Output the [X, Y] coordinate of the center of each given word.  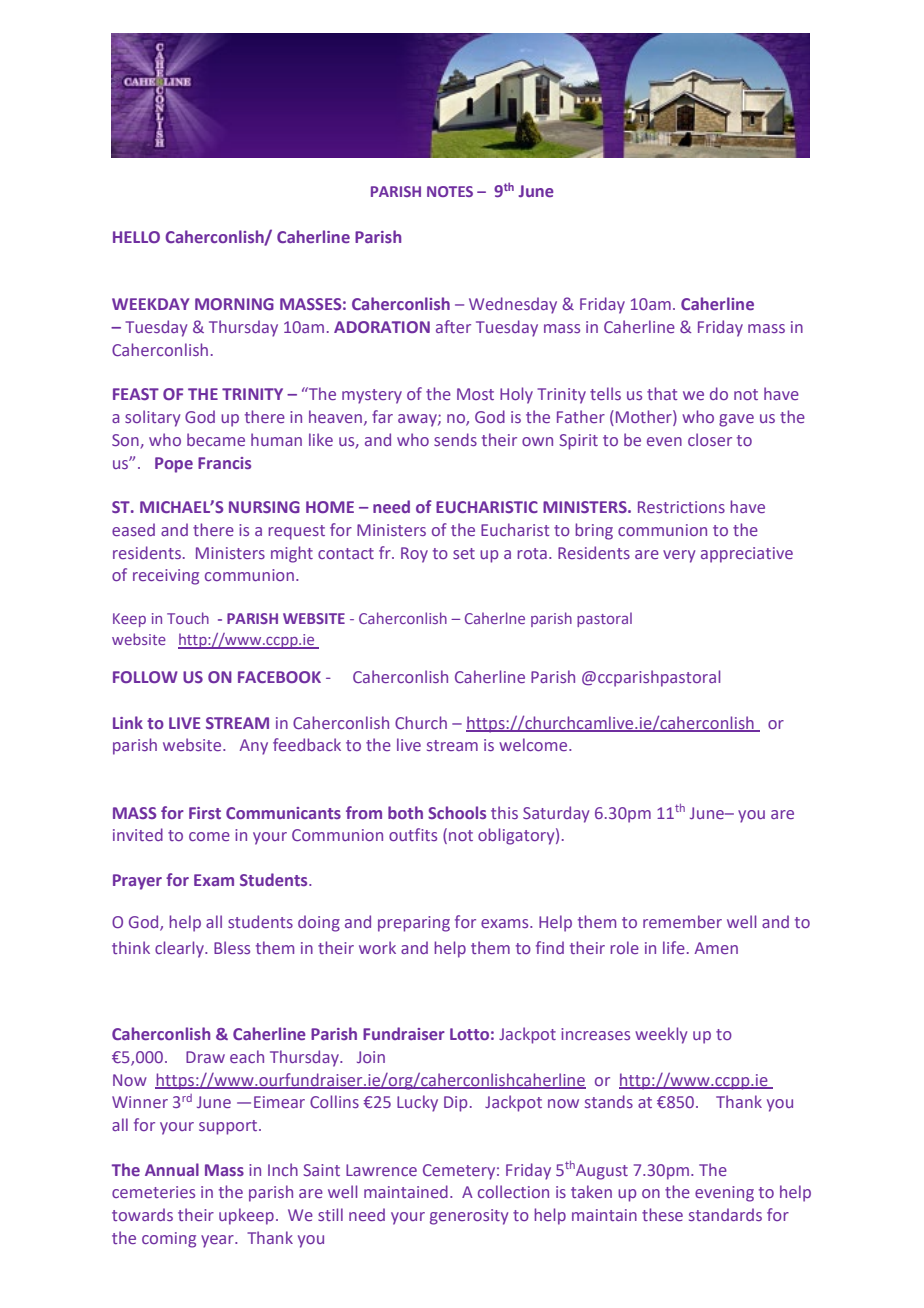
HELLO [136, 237]
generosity [469, 1217]
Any [254, 747]
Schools [457, 812]
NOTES [450, 191]
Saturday [556, 814]
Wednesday [513, 305]
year [218, 1241]
